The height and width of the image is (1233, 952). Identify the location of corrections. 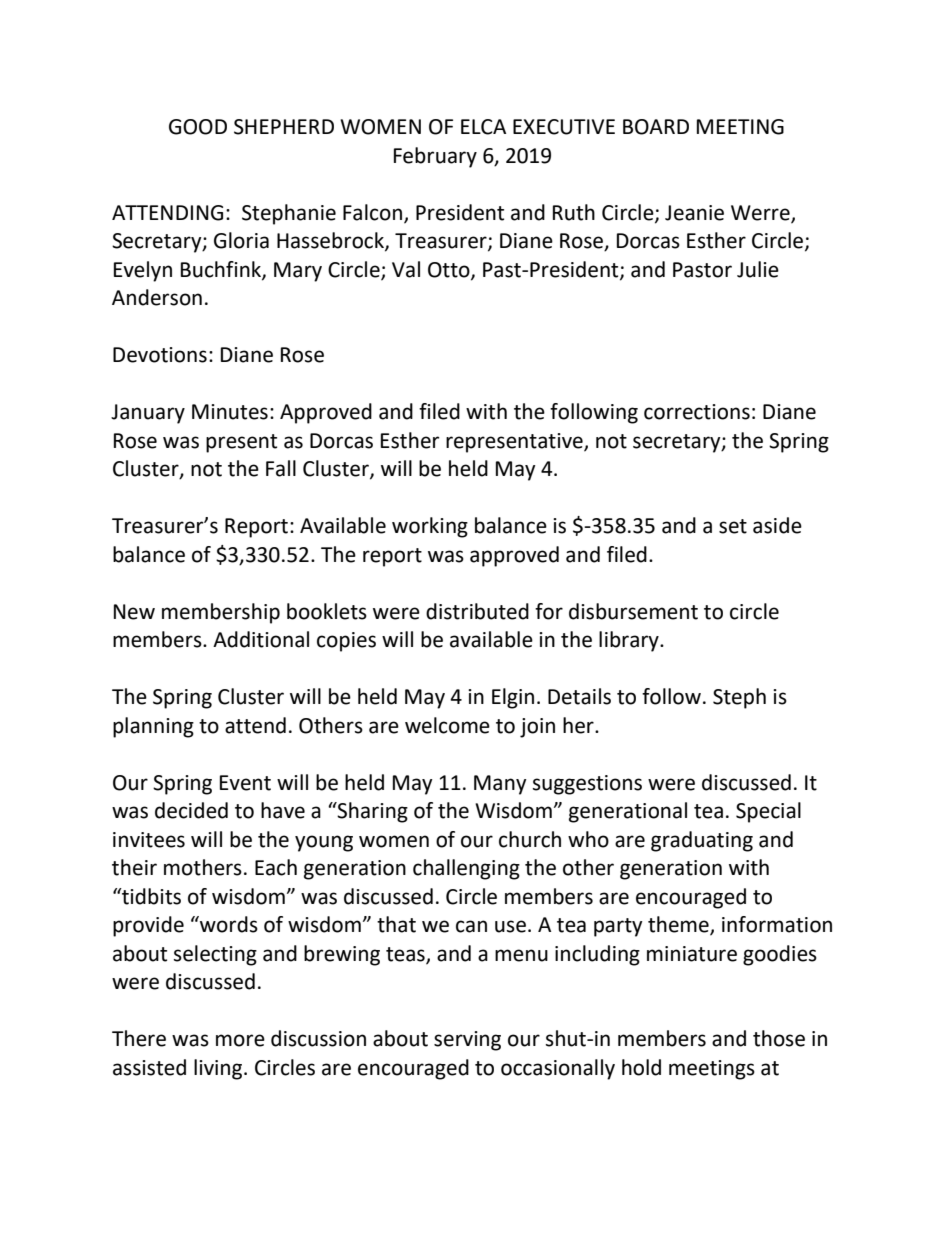
(697, 412).
